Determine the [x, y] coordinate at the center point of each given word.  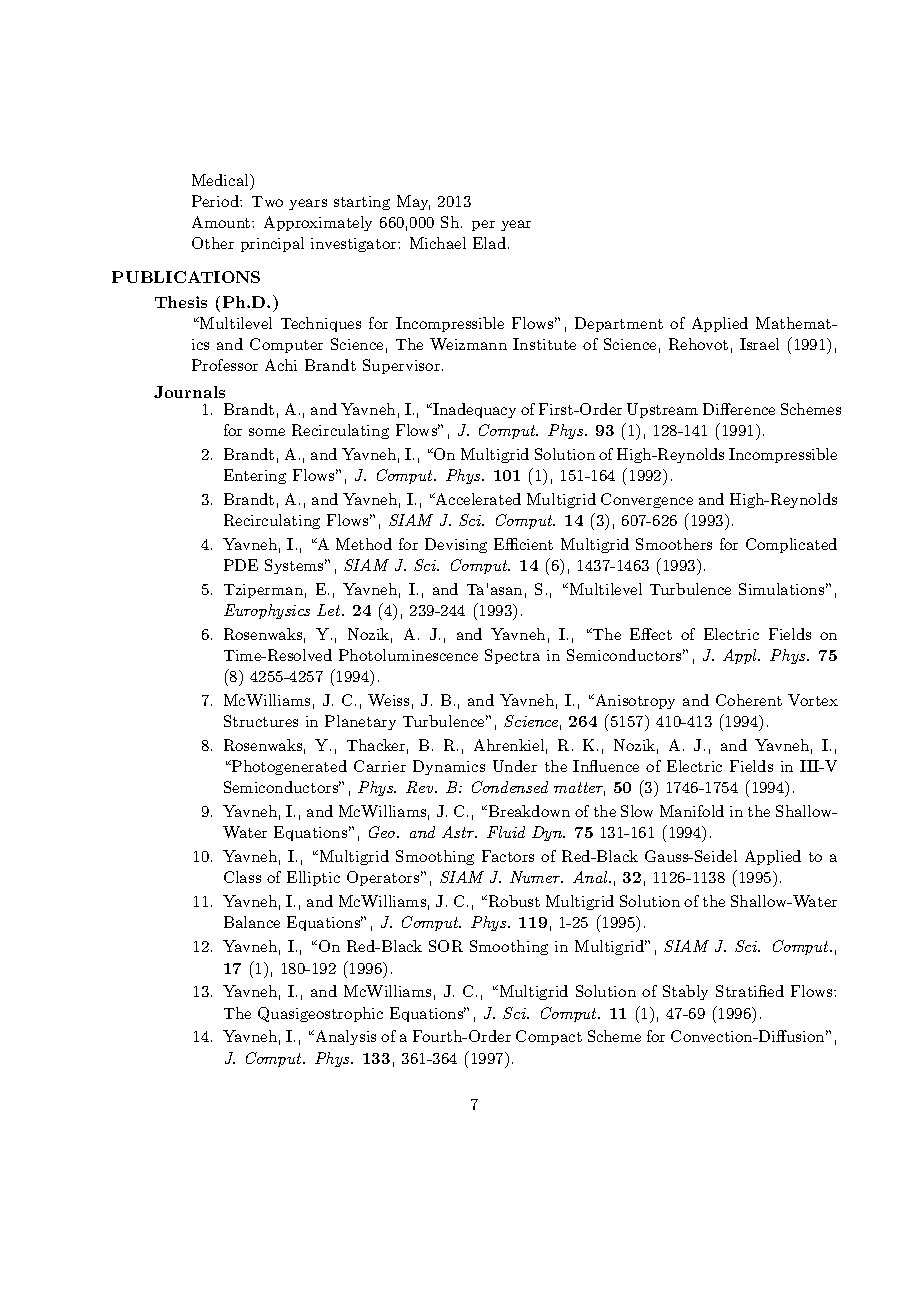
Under [515, 766]
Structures [261, 721]
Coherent [749, 700]
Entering [255, 476]
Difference [739, 409]
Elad [489, 243]
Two [267, 201]
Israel [759, 344]
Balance [252, 922]
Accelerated [477, 499]
